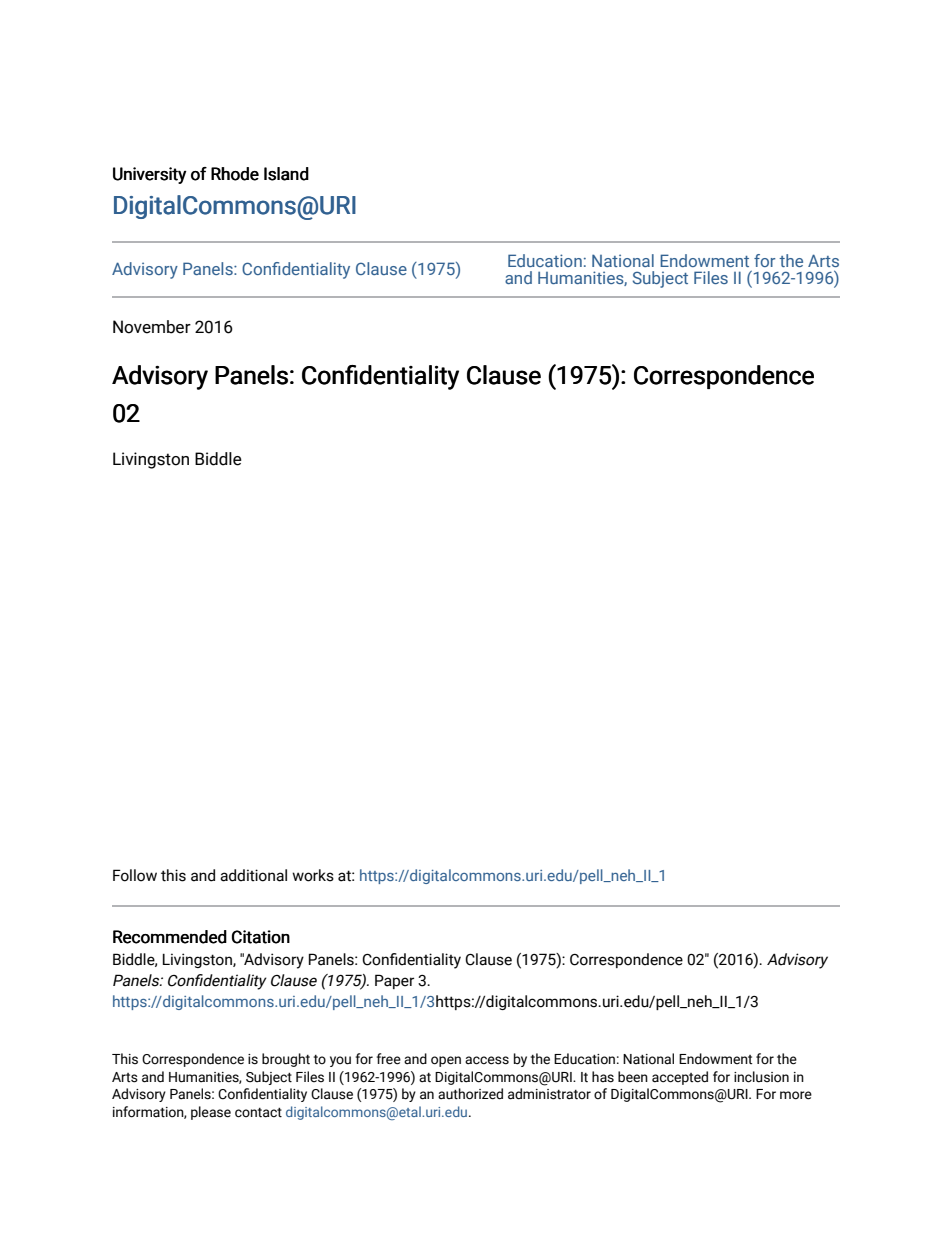  Describe the element at coordinates (211, 1113) in the screenshot. I see `please` at that location.
